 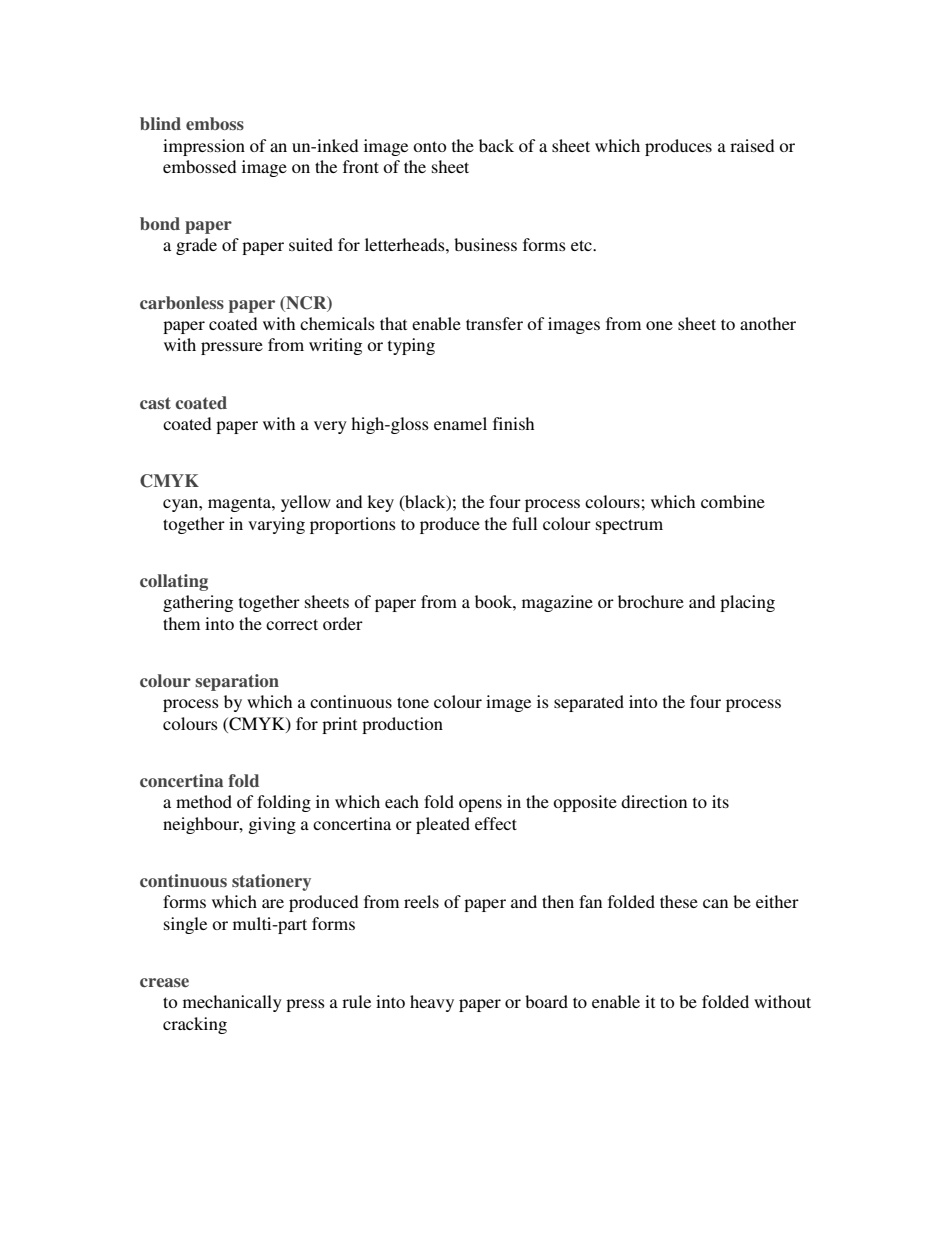 What do you see at coordinates (496, 145) in the screenshot?
I see `back` at bounding box center [496, 145].
